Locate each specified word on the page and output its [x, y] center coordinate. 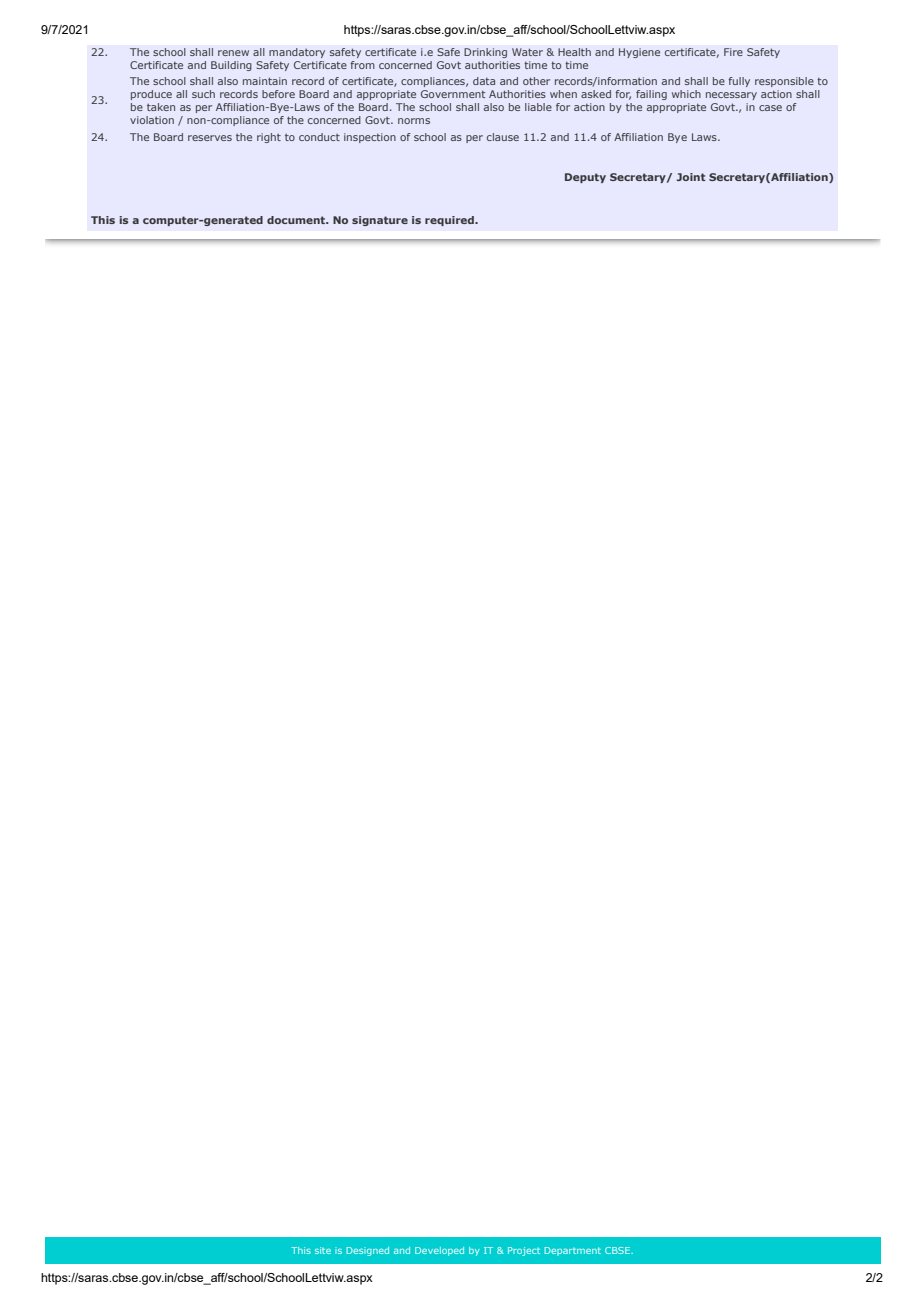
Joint [691, 177]
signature [380, 221]
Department [572, 1251]
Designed [367, 1251]
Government [453, 94]
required [450, 221]
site [323, 1250]
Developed [439, 1251]
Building [231, 66]
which [686, 94]
